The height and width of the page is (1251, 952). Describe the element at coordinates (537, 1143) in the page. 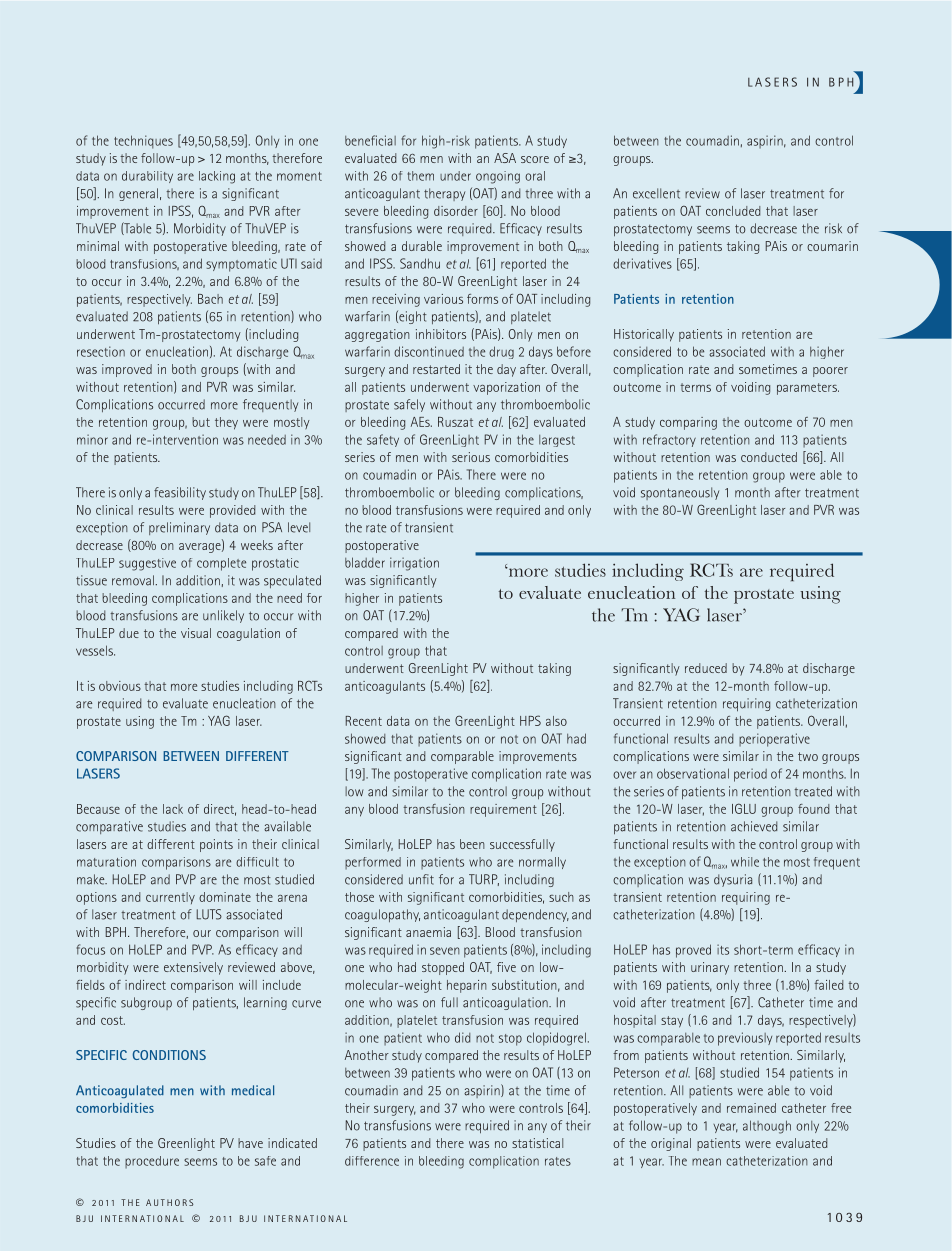

I see `statistical` at that location.
